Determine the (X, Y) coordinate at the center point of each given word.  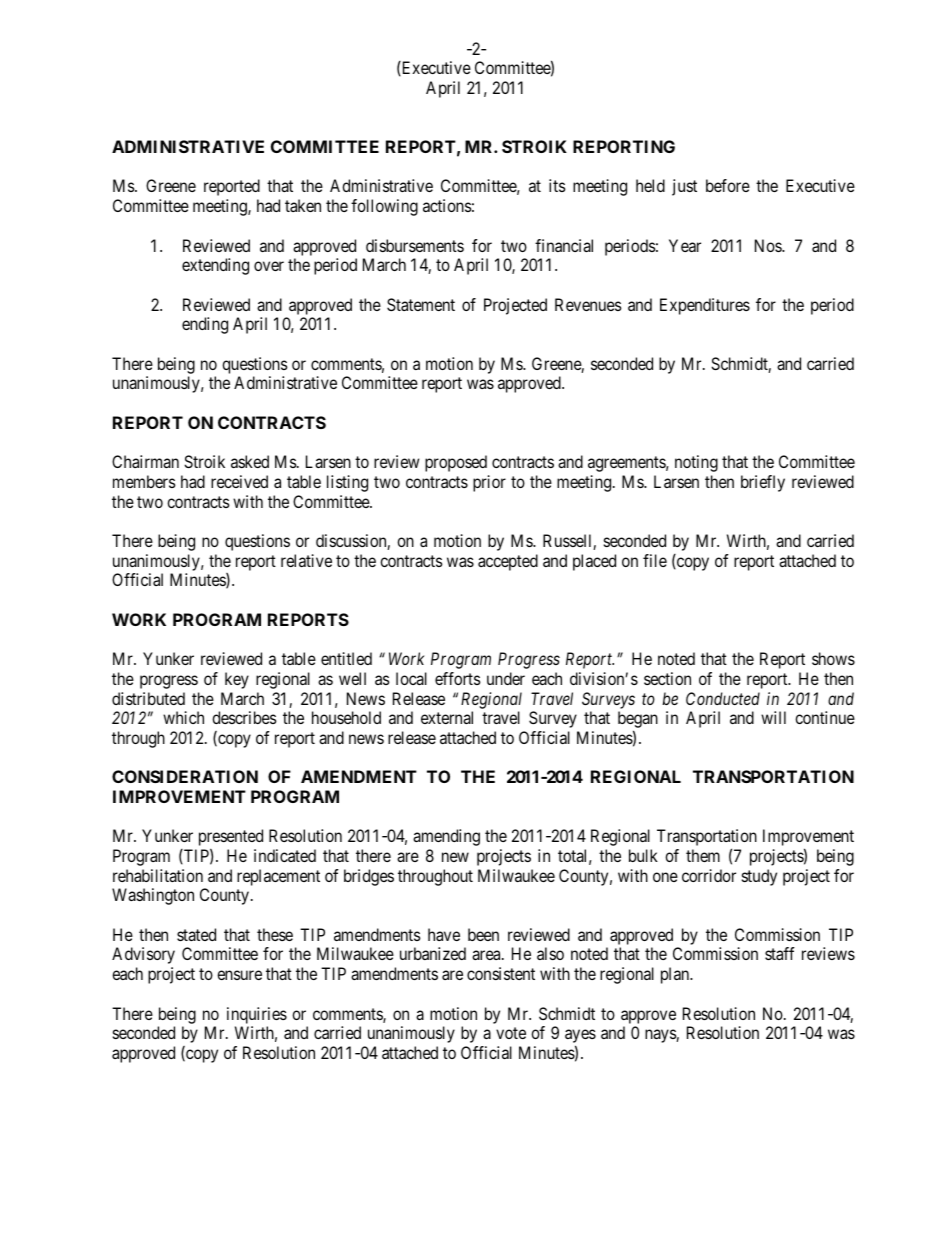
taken (303, 205)
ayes (580, 1037)
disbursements (415, 245)
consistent (501, 973)
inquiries (257, 1015)
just (684, 187)
